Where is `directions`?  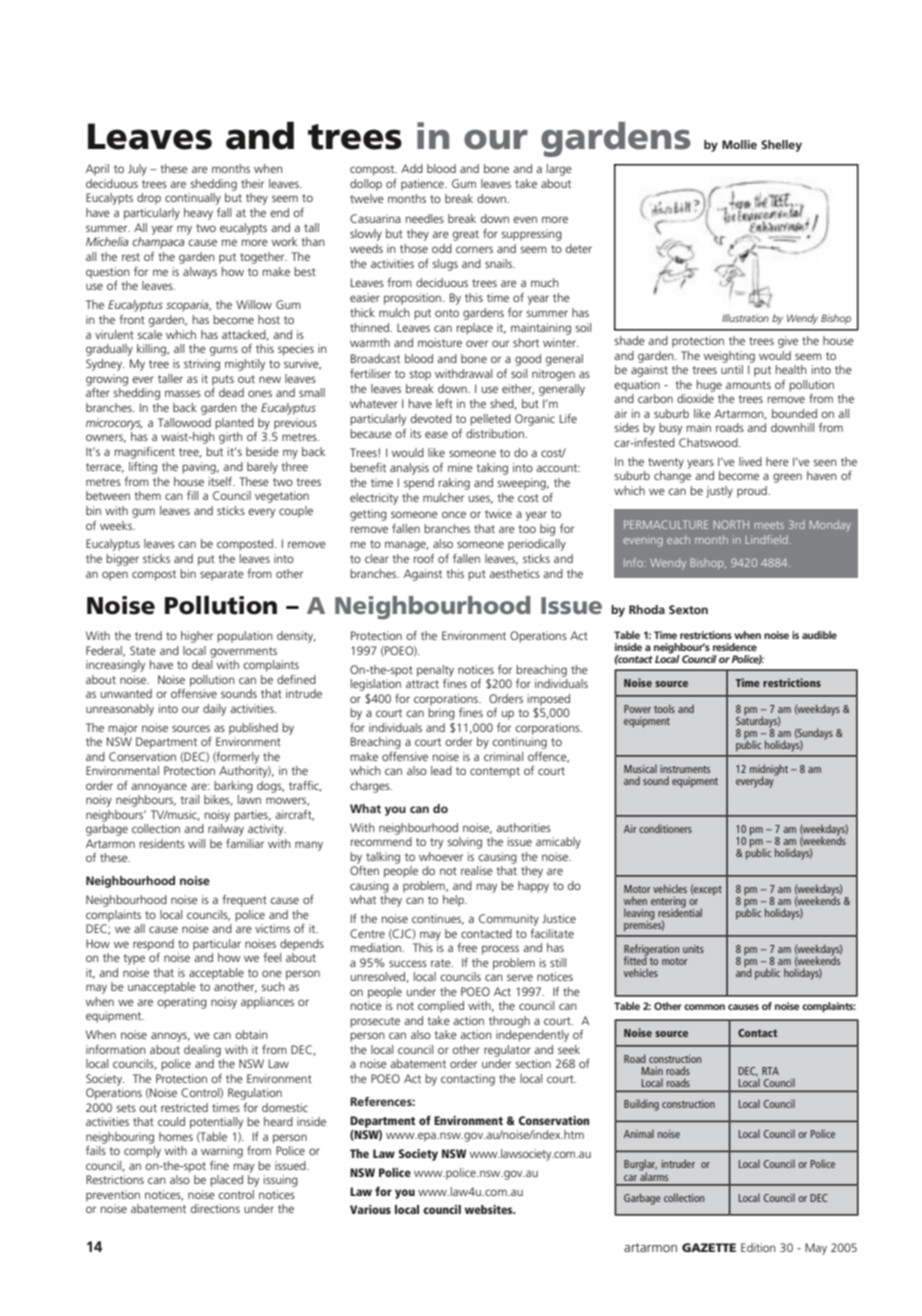 directions is located at coordinates (215, 1208).
